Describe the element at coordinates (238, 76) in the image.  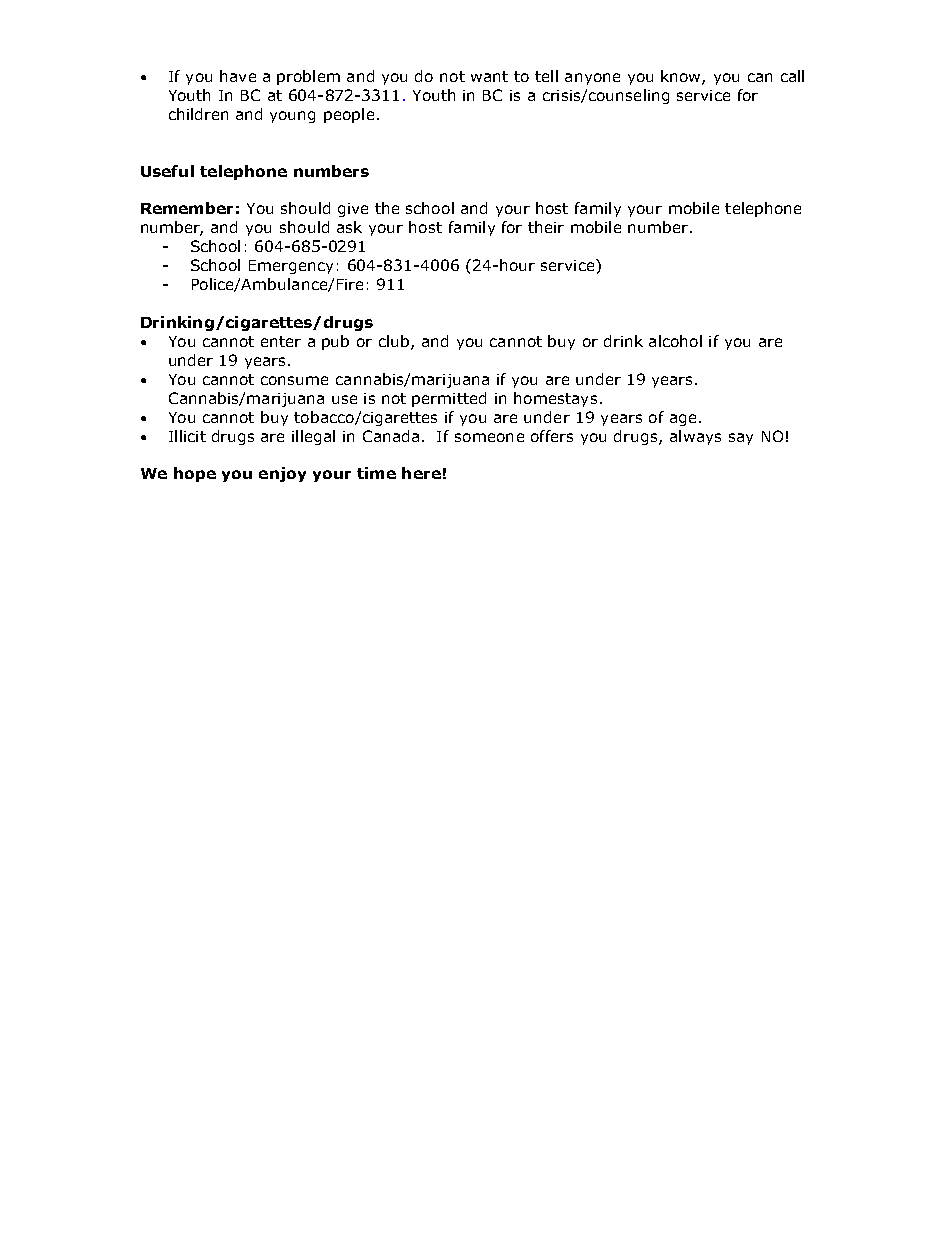
I see `have` at that location.
